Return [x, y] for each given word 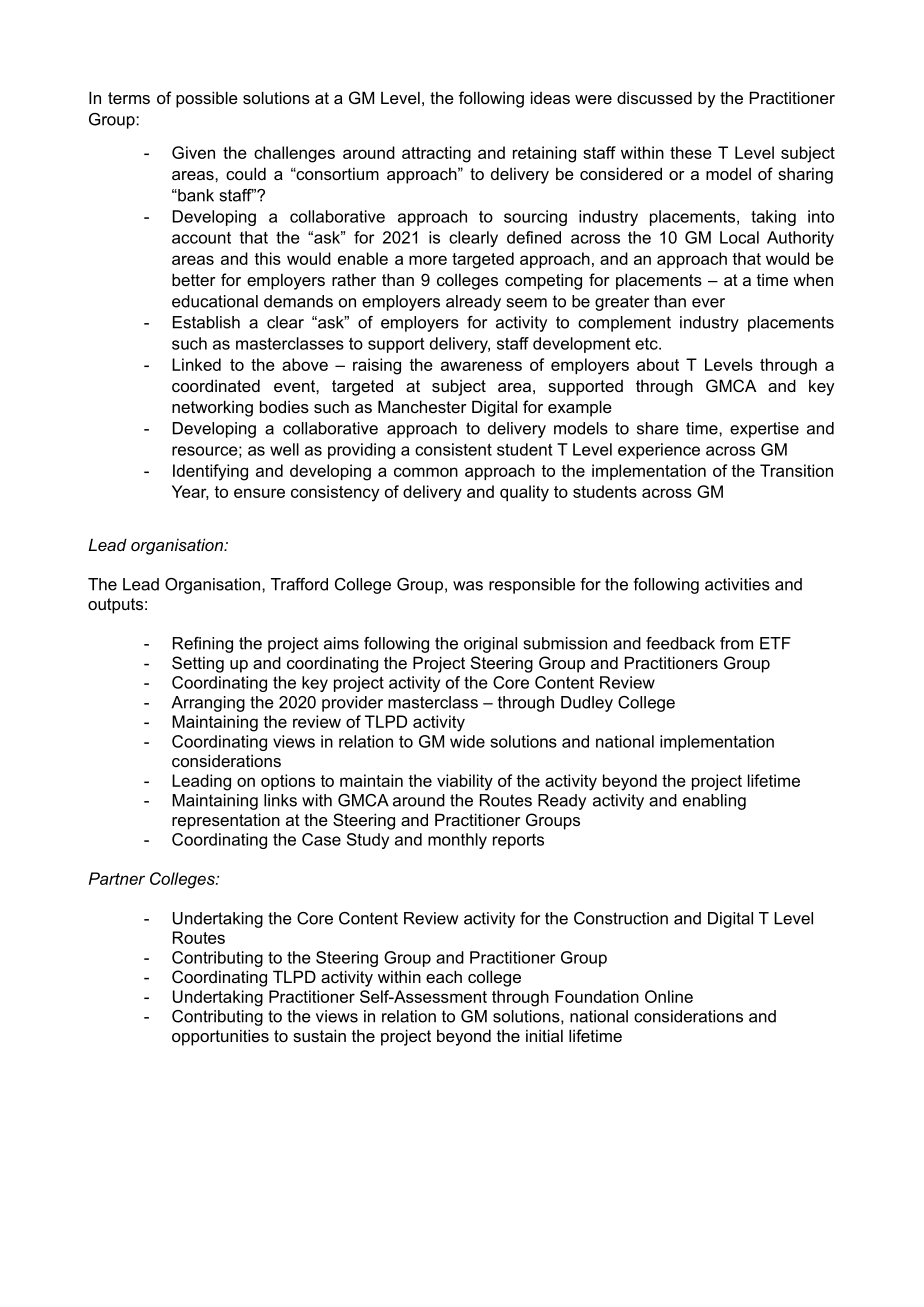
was [468, 586]
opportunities [220, 1037]
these [691, 152]
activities [737, 584]
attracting [436, 154]
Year [190, 492]
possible [207, 99]
